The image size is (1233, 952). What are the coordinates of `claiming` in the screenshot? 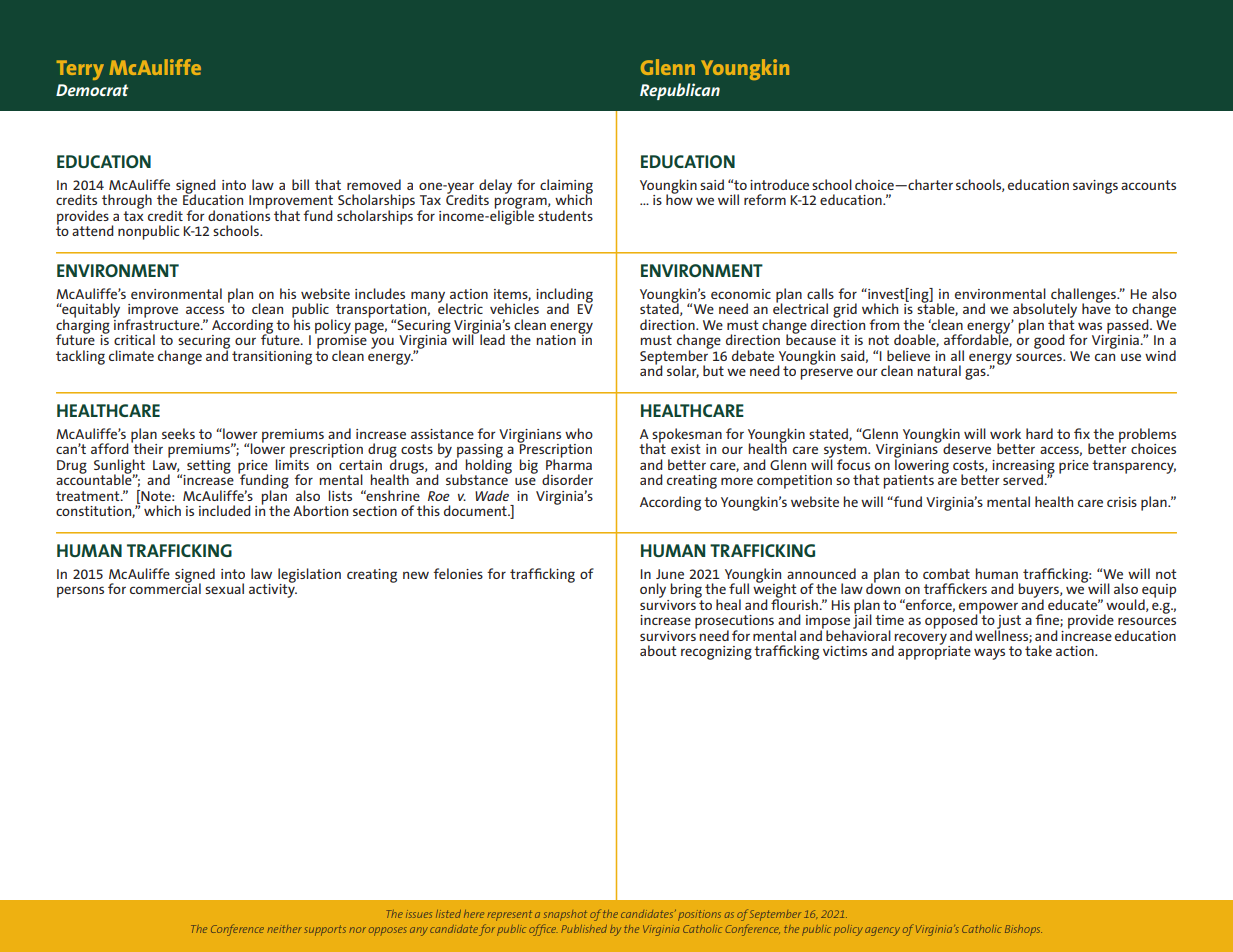 It's located at (566, 187).
